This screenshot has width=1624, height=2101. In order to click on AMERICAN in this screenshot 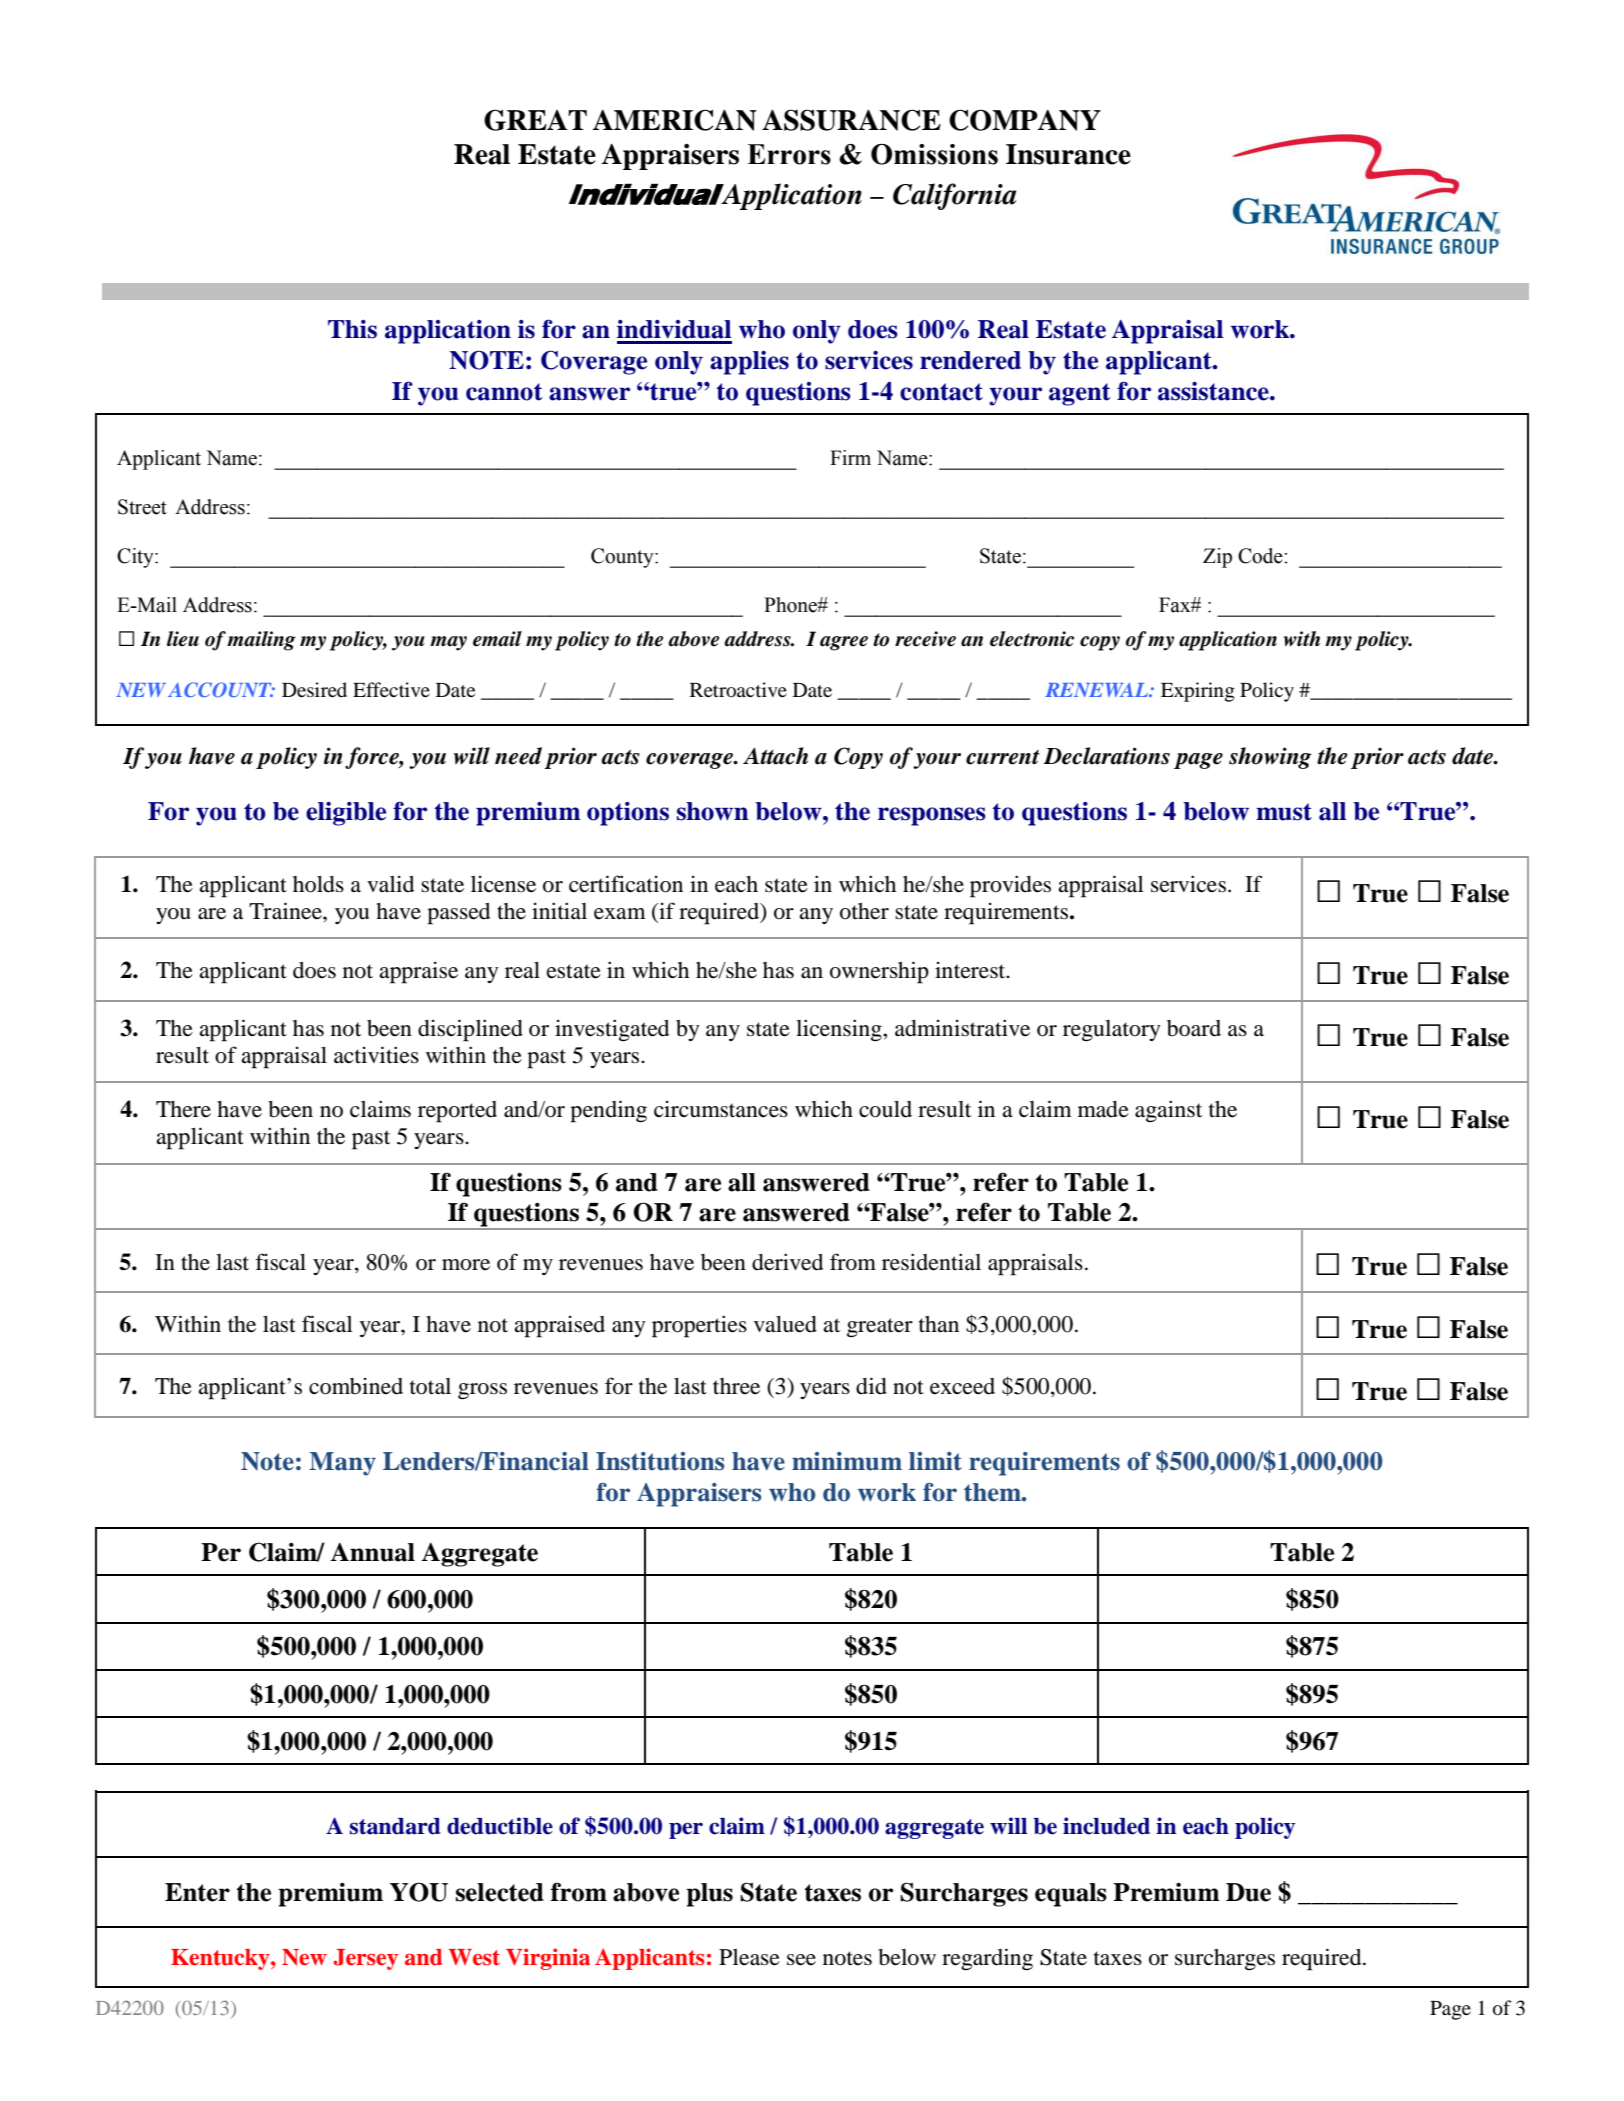, I will do `click(675, 120)`.
